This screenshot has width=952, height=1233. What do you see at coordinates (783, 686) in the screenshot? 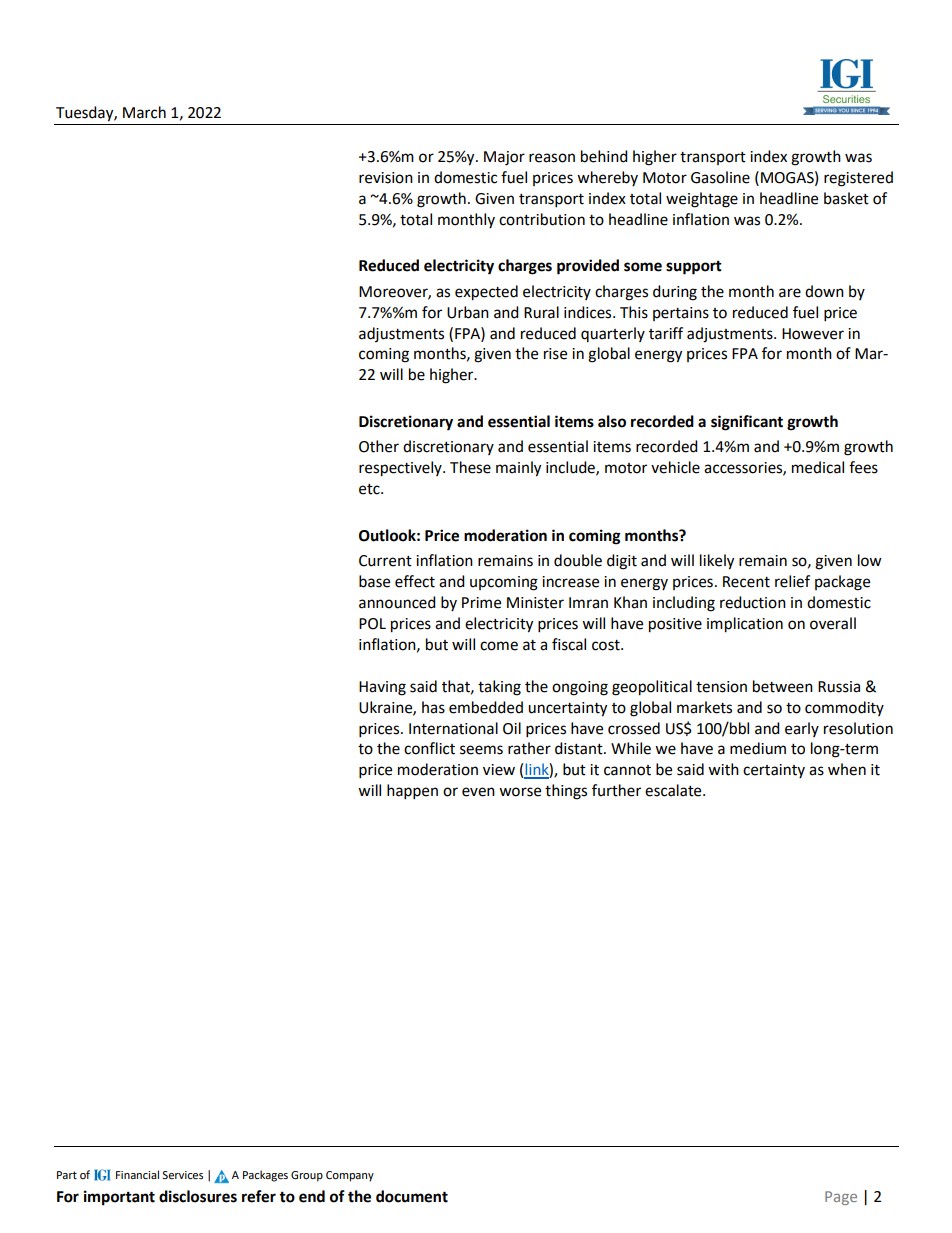
I see `between` at bounding box center [783, 686].
